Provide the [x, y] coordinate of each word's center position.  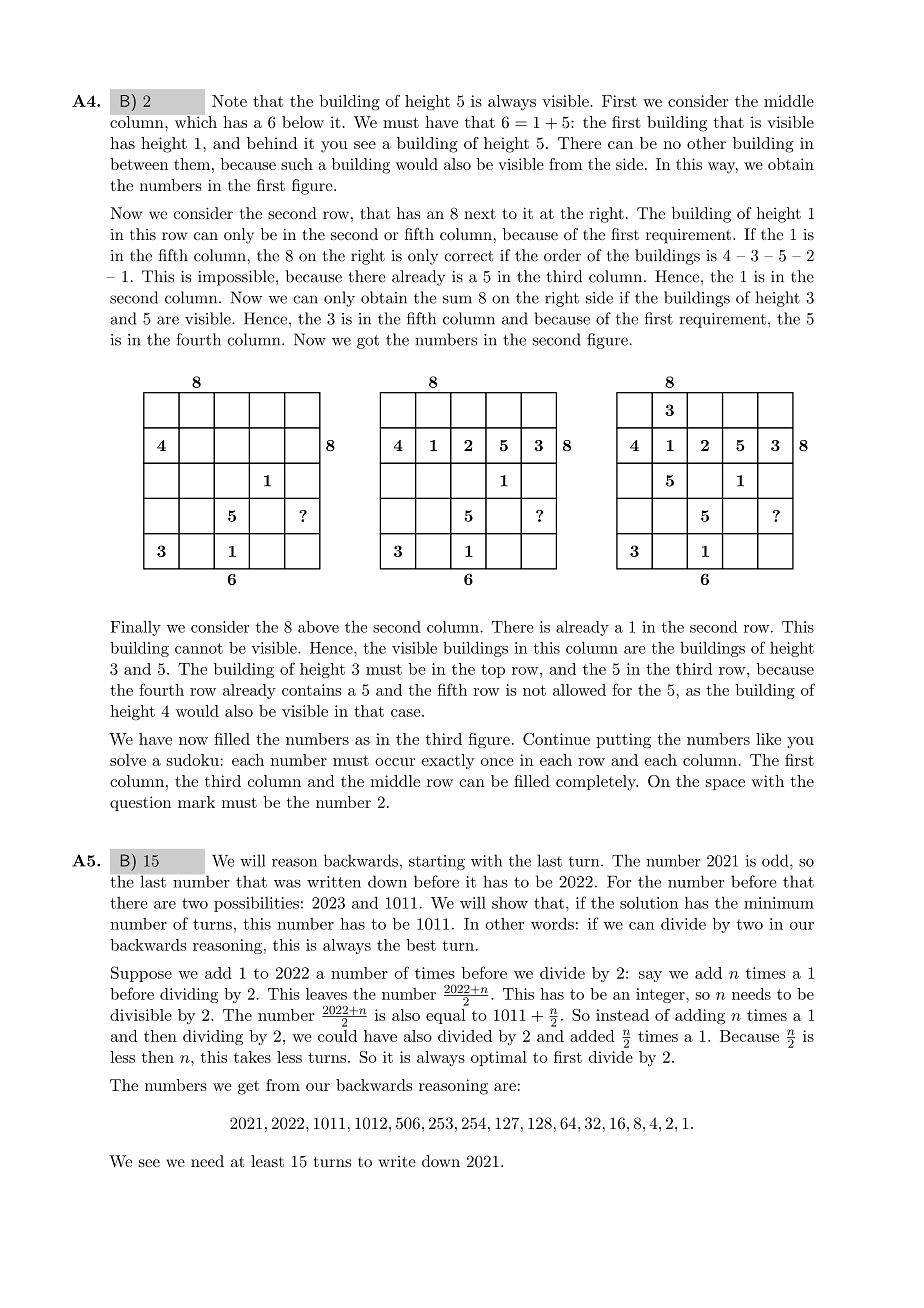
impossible [237, 278]
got [368, 342]
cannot [199, 648]
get [248, 1087]
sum [457, 299]
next [480, 214]
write [397, 1161]
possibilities [256, 904]
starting [437, 862]
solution [649, 902]
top [493, 671]
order [562, 255]
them [192, 164]
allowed [579, 690]
